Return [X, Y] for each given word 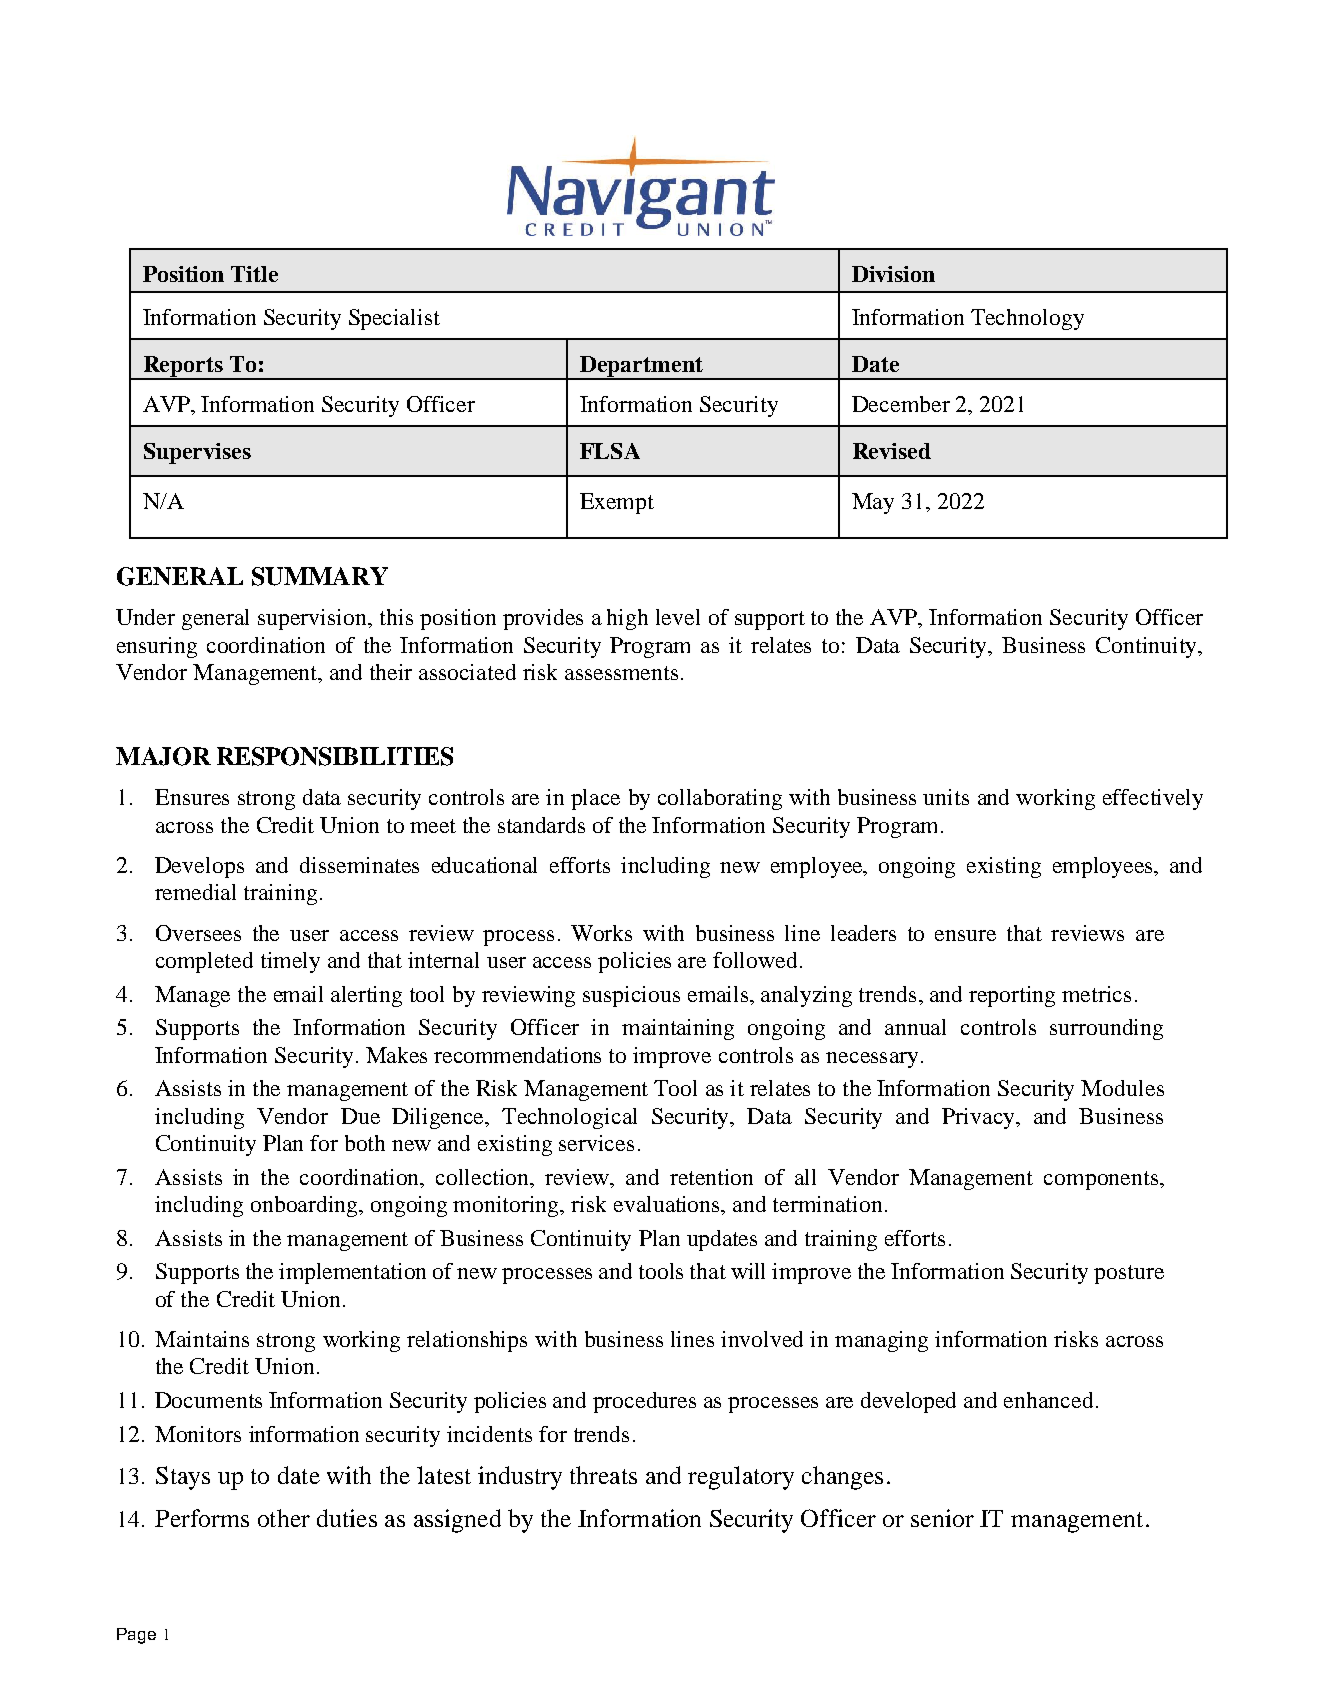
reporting [1012, 996]
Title [254, 274]
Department [641, 367]
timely [290, 962]
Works [601, 933]
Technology [1027, 319]
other [284, 1518]
